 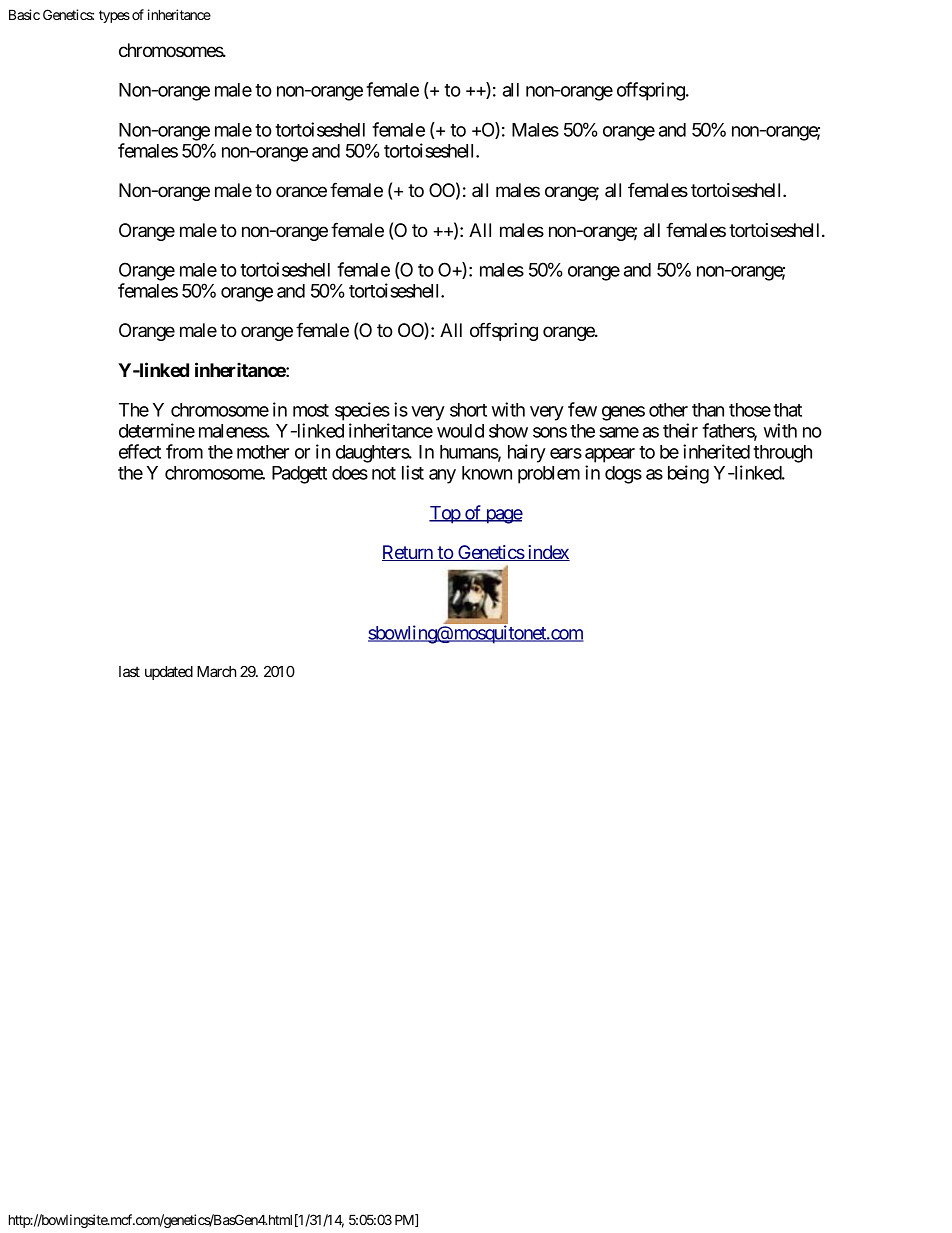 What do you see at coordinates (24, 14) in the screenshot?
I see `Basic` at bounding box center [24, 14].
